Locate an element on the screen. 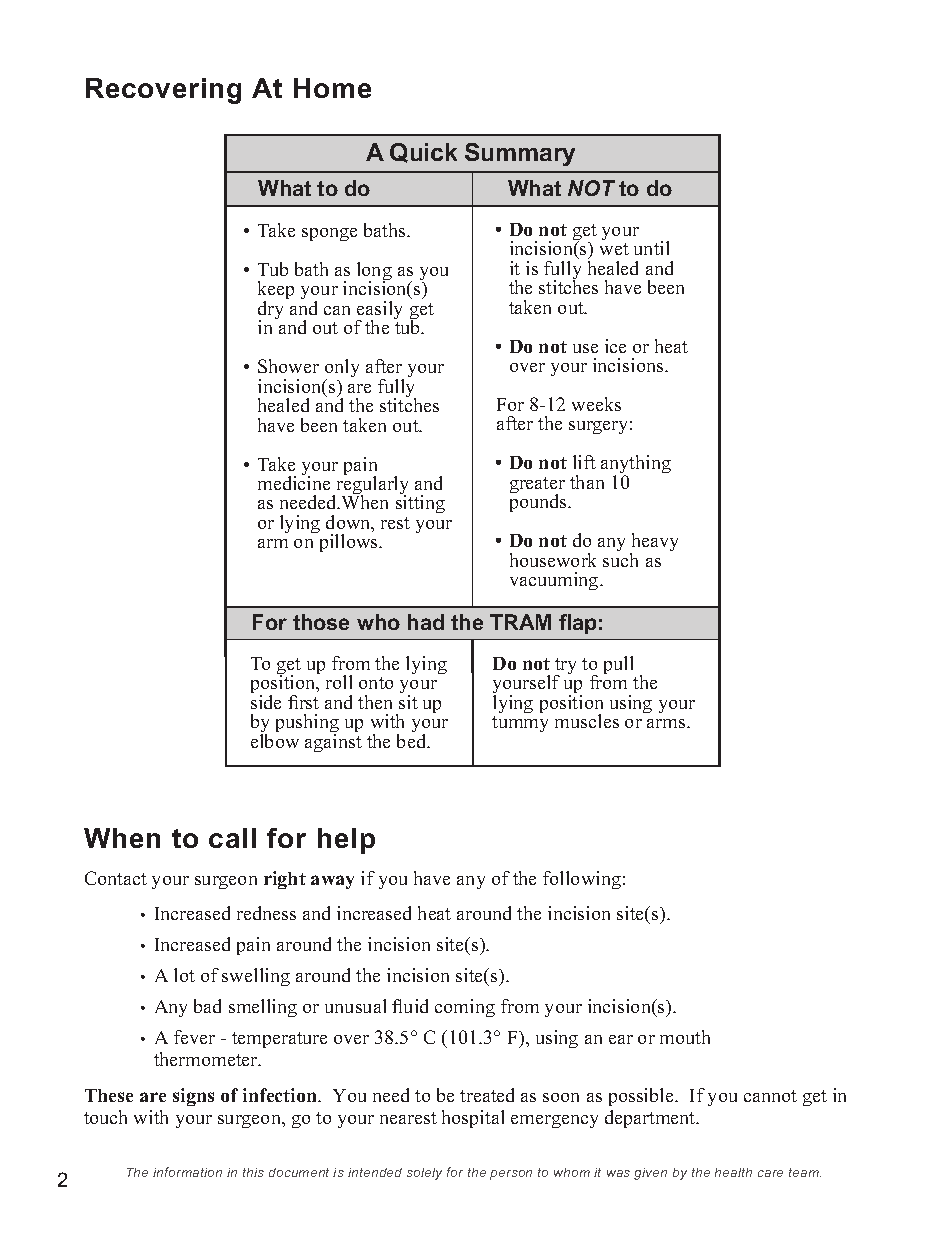 This screenshot has height=1233, width=952. arms is located at coordinates (667, 723).
